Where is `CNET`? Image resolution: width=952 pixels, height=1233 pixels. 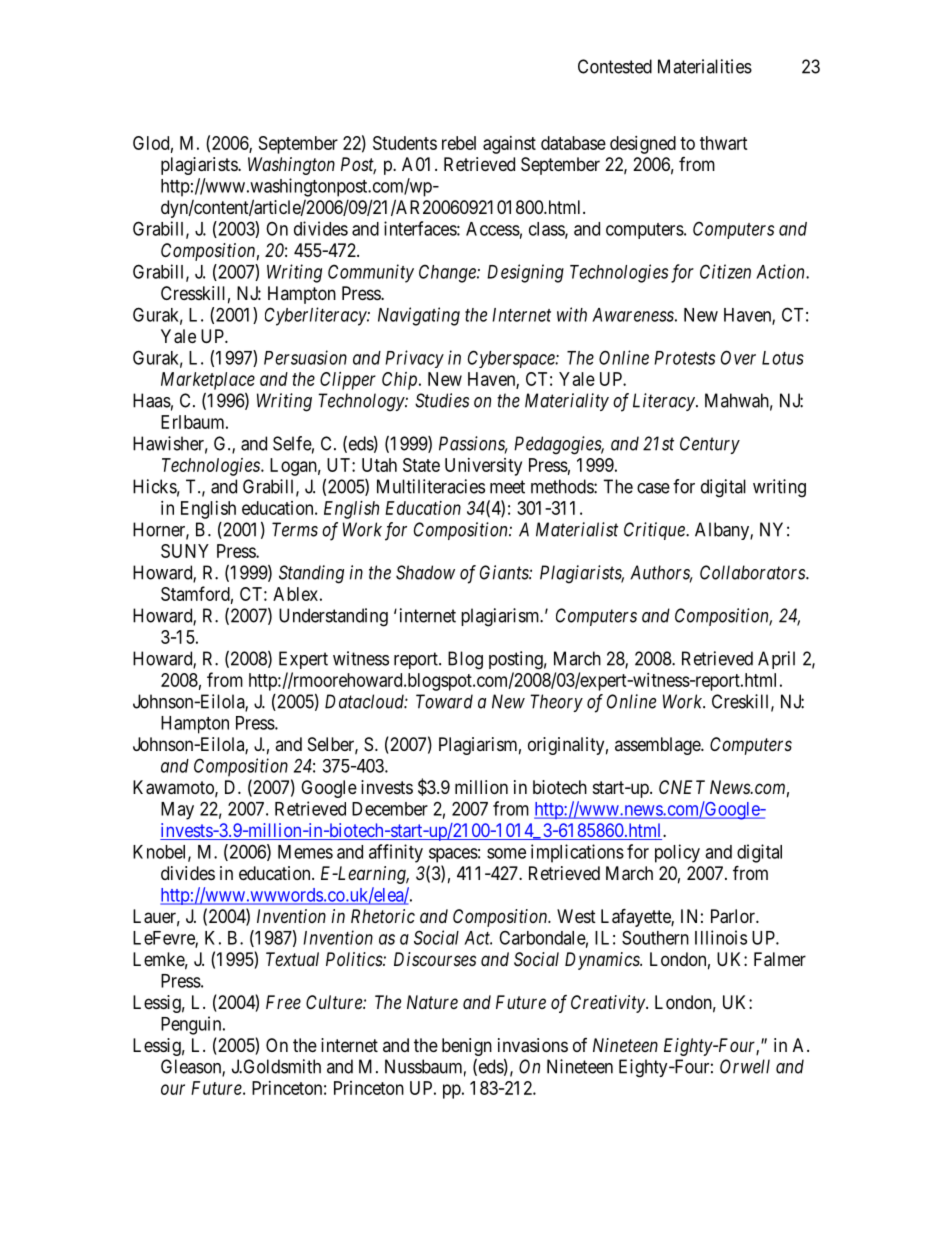
CNET is located at coordinates (682, 787).
